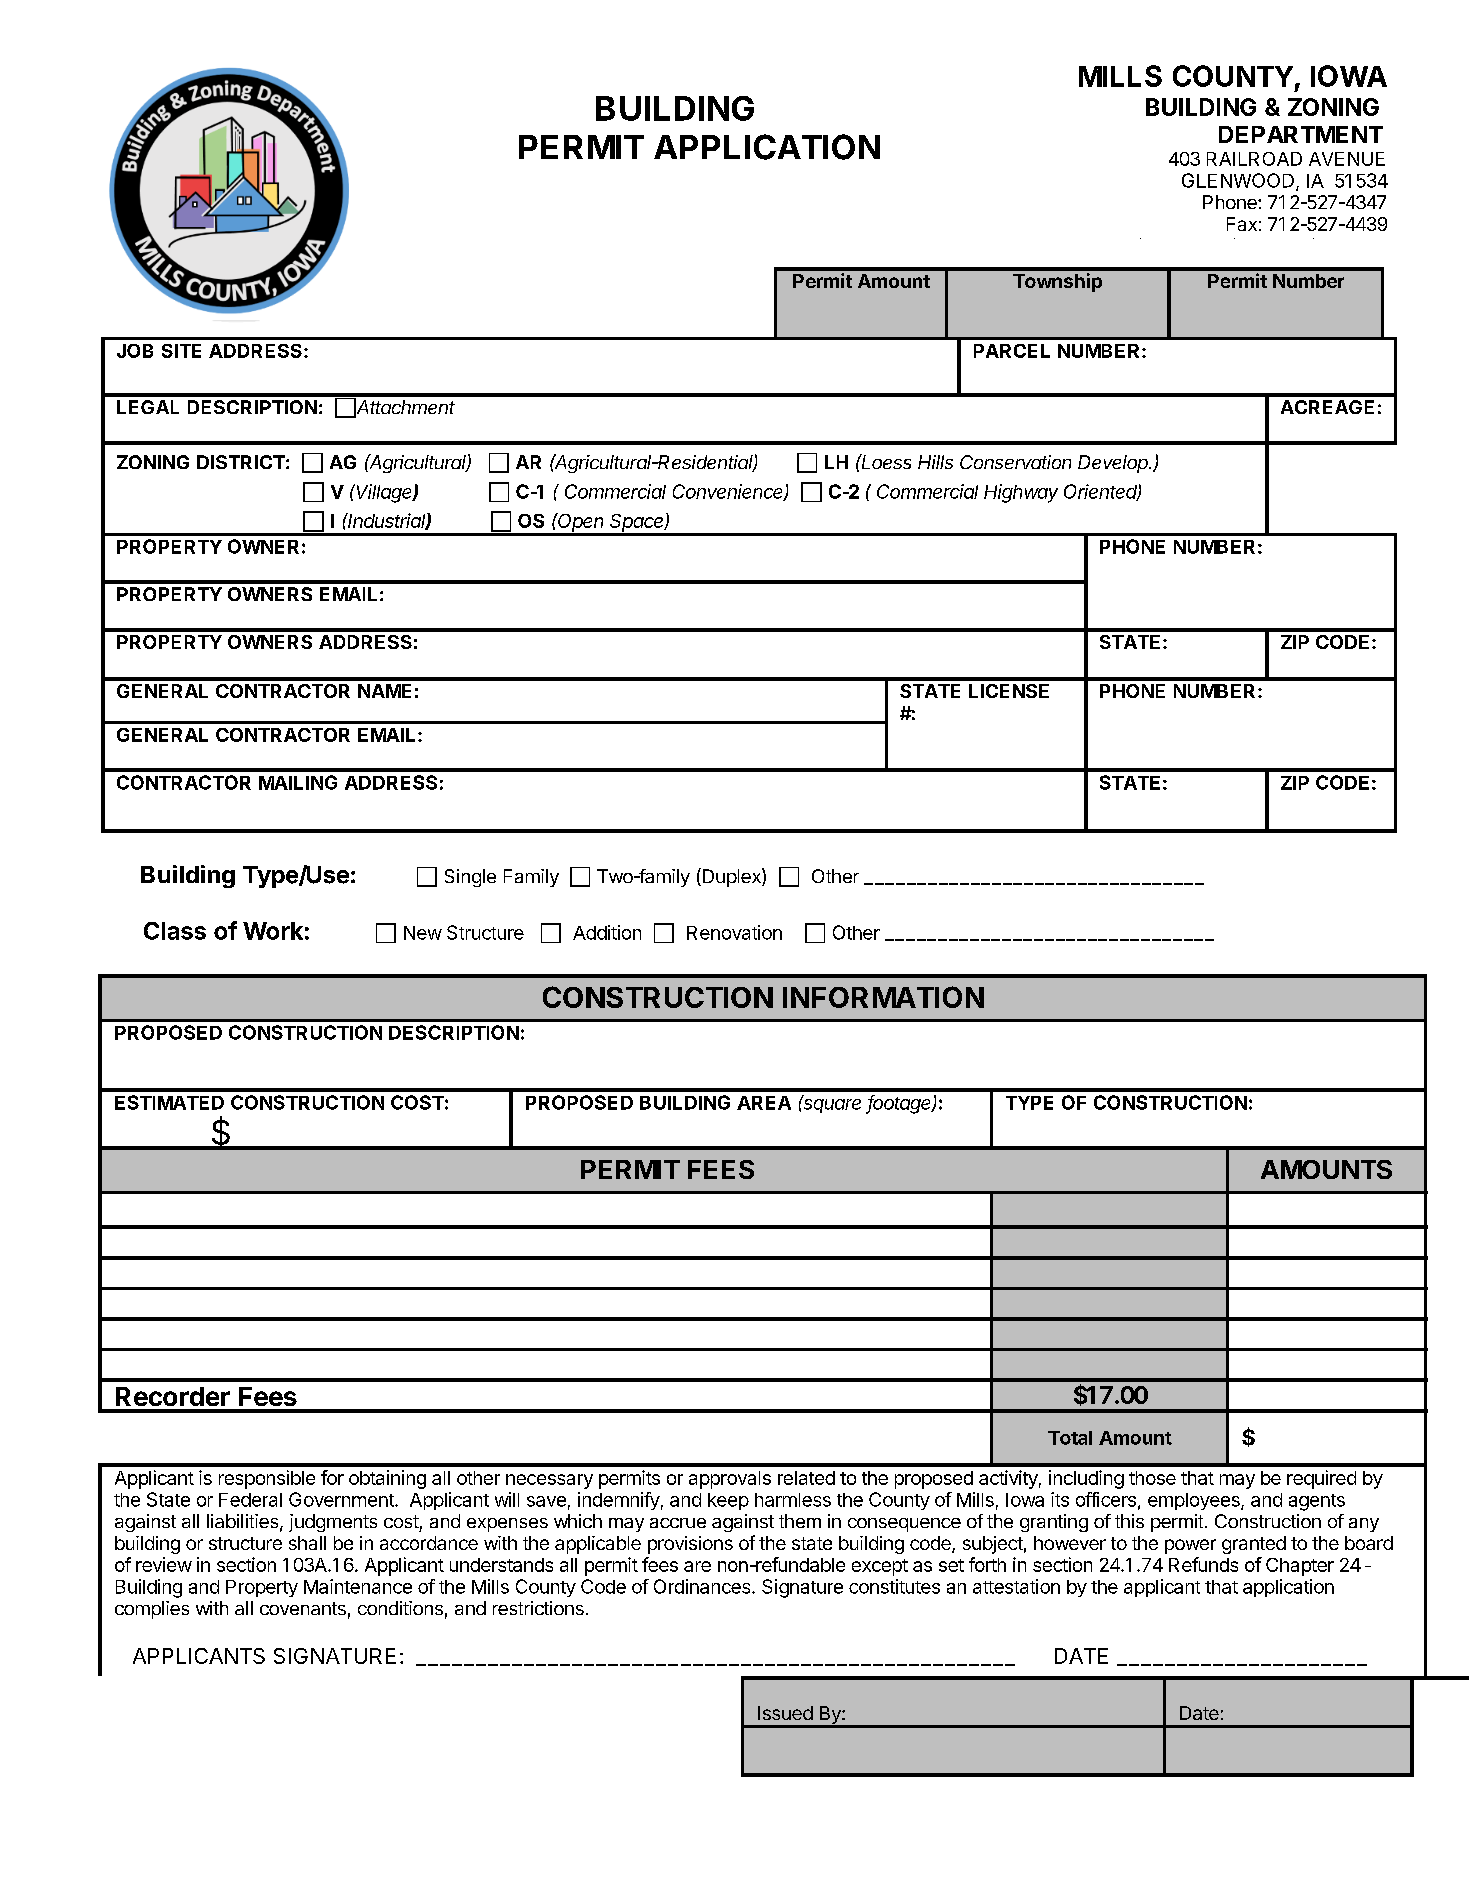 Image resolution: width=1469 pixels, height=1902 pixels. I want to click on JOB, so click(135, 351).
